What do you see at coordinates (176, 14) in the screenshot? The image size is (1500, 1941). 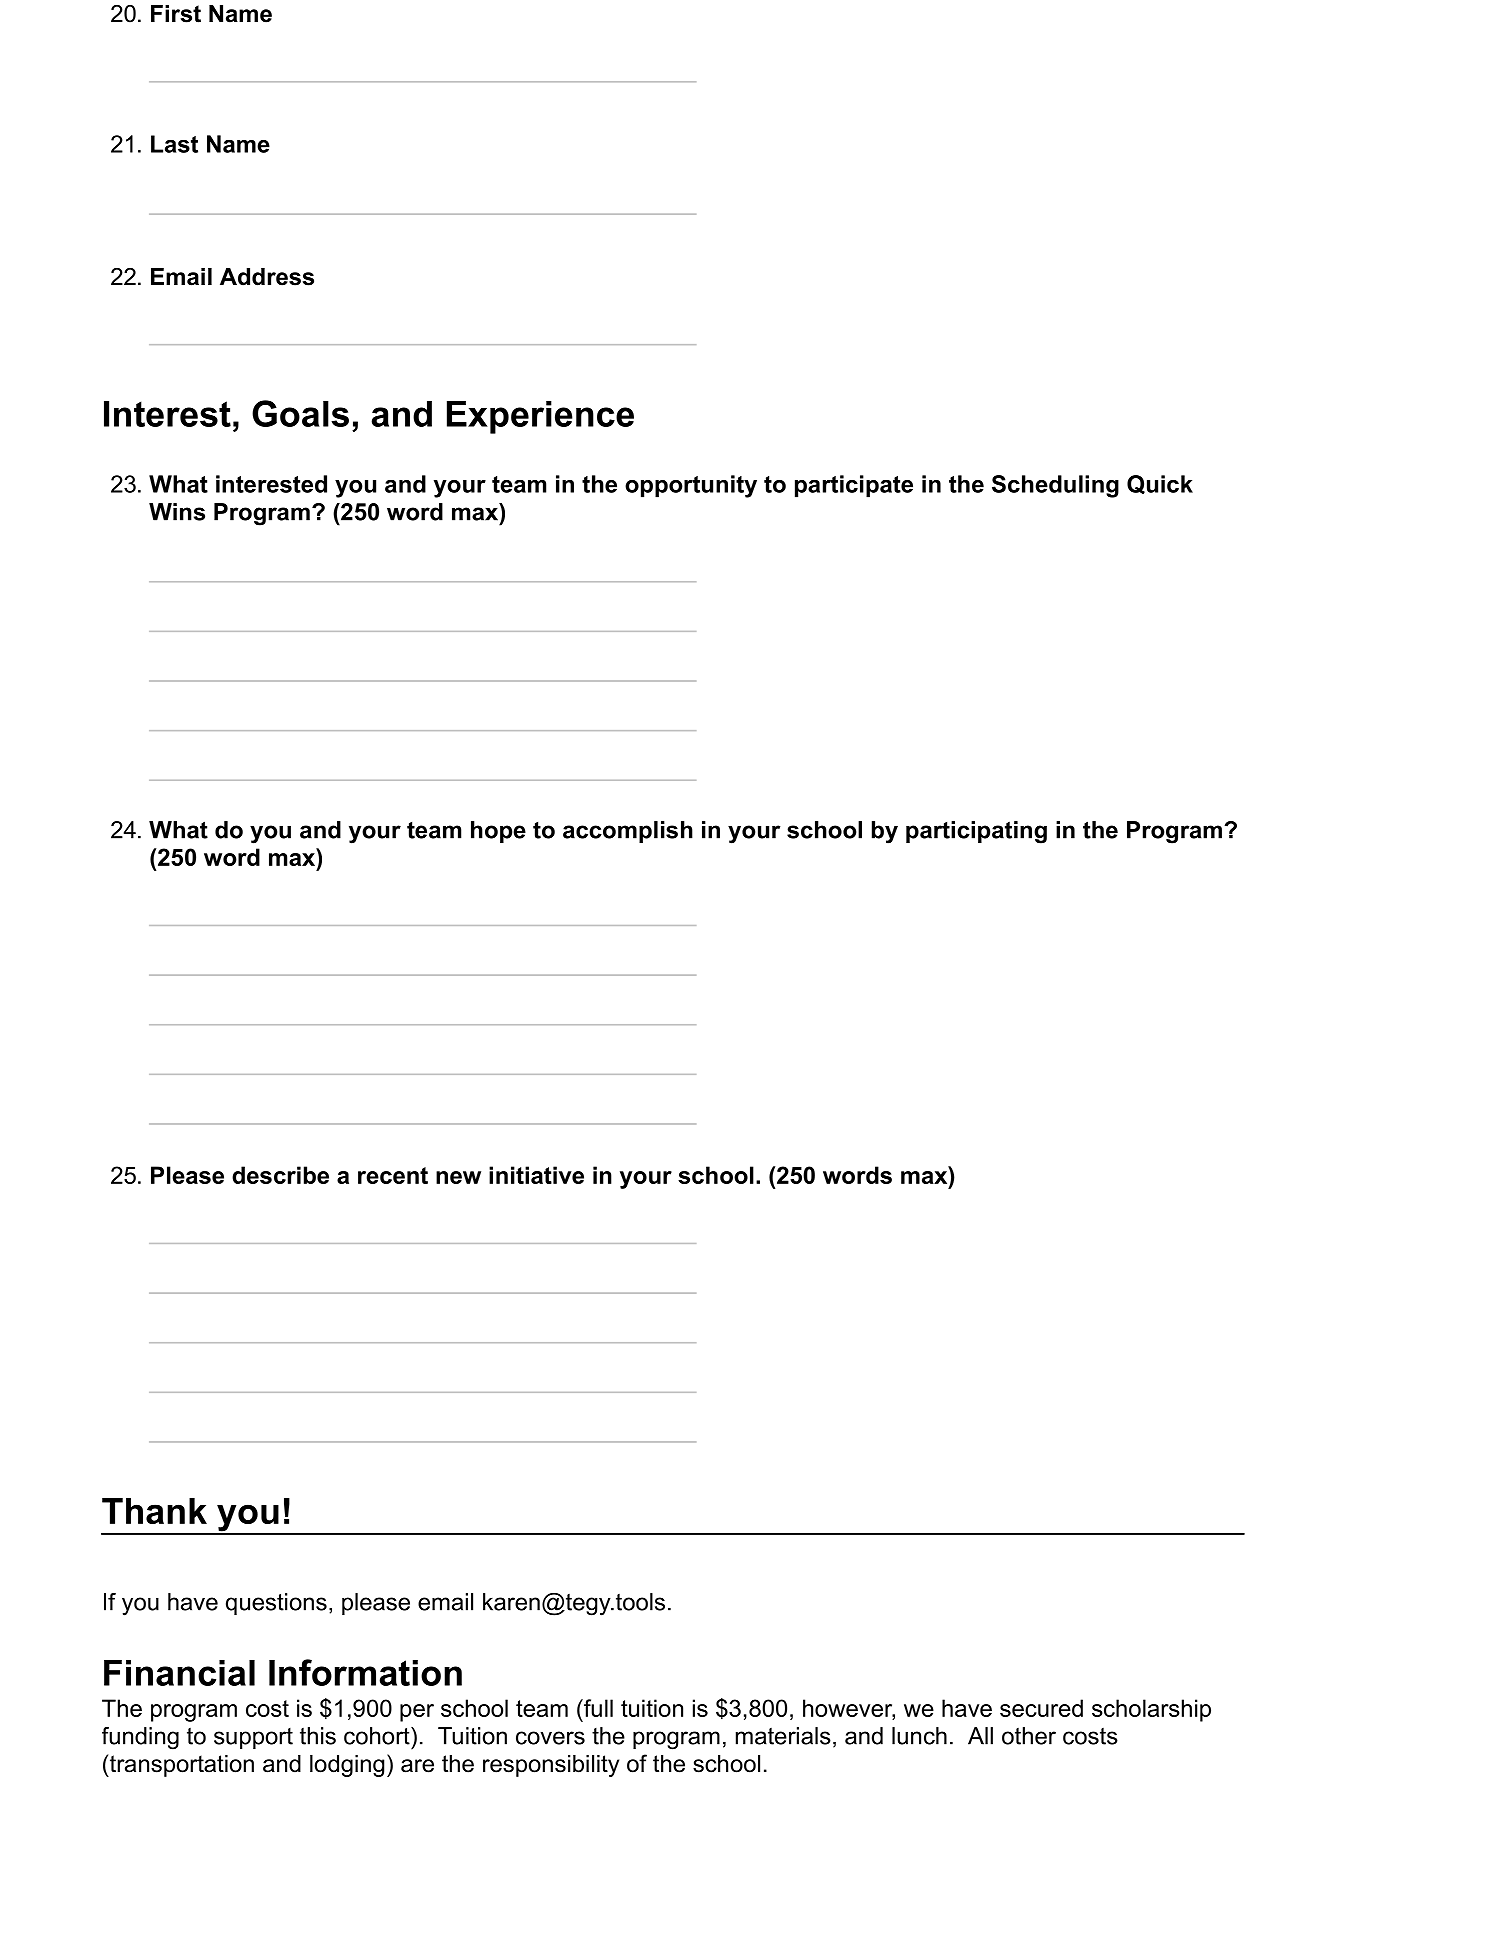 I see `First` at bounding box center [176, 14].
